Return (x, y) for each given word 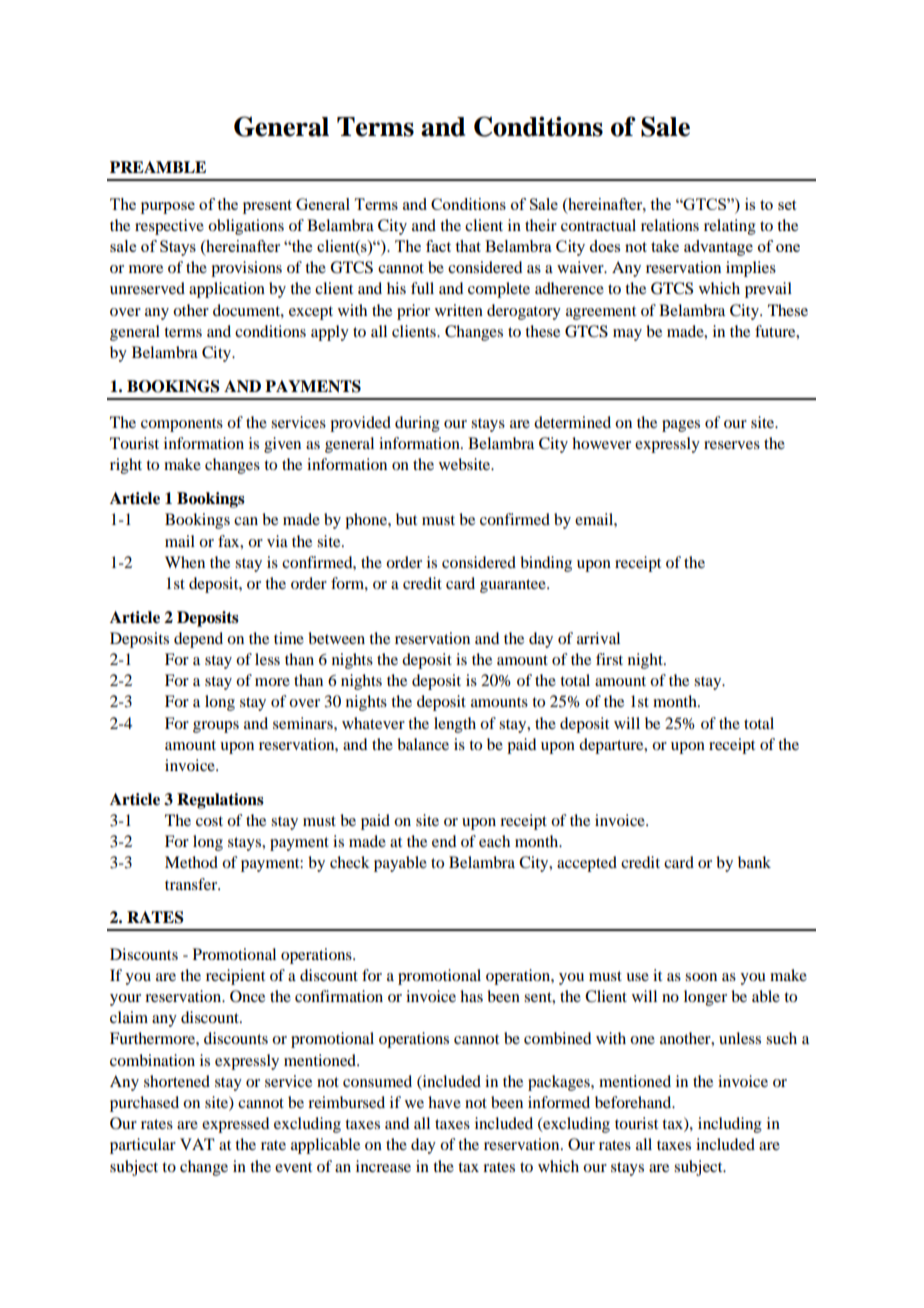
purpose (168, 208)
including (730, 1125)
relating (730, 227)
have (444, 1102)
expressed (235, 1125)
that (468, 246)
